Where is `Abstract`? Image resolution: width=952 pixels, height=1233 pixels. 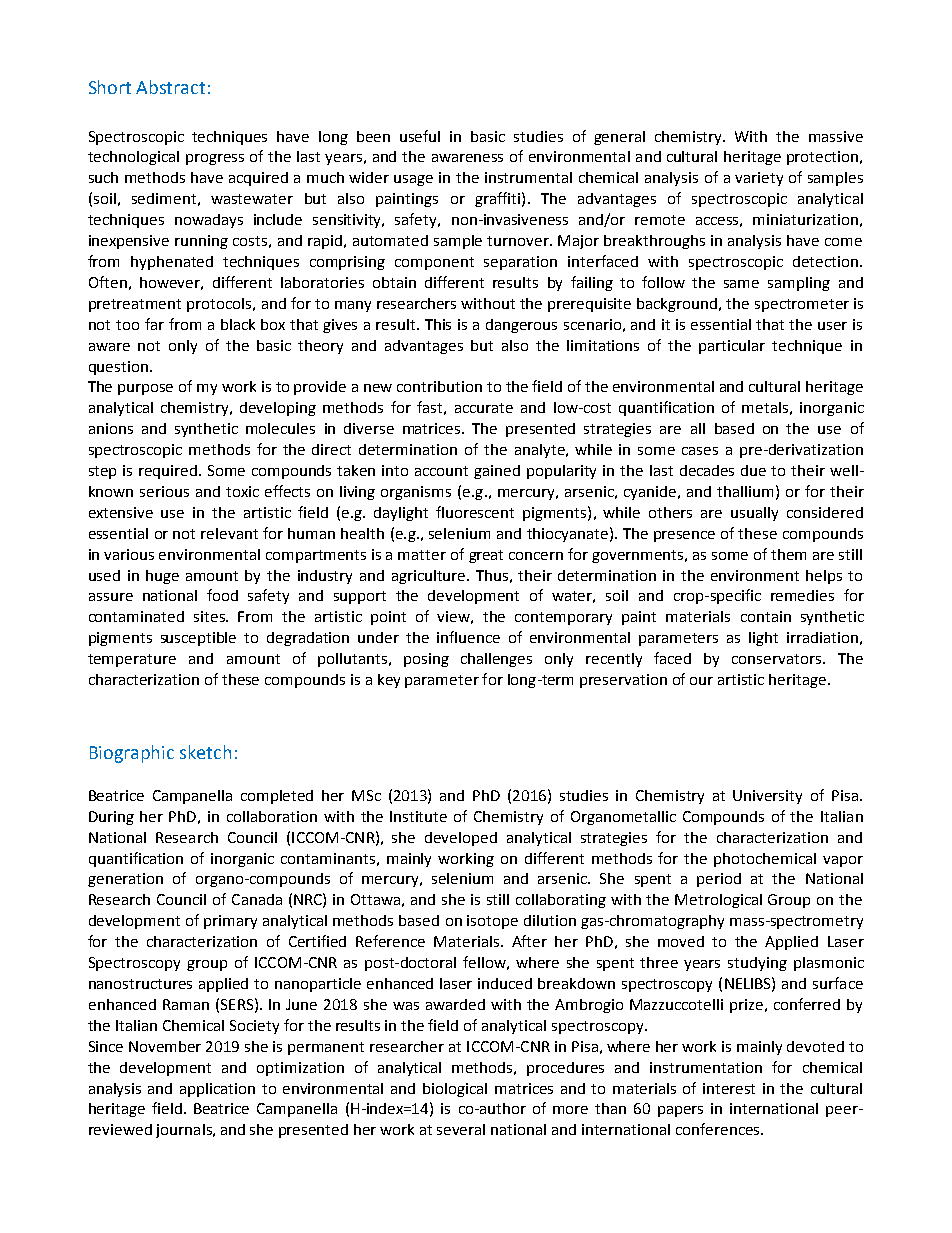 Abstract is located at coordinates (170, 87).
